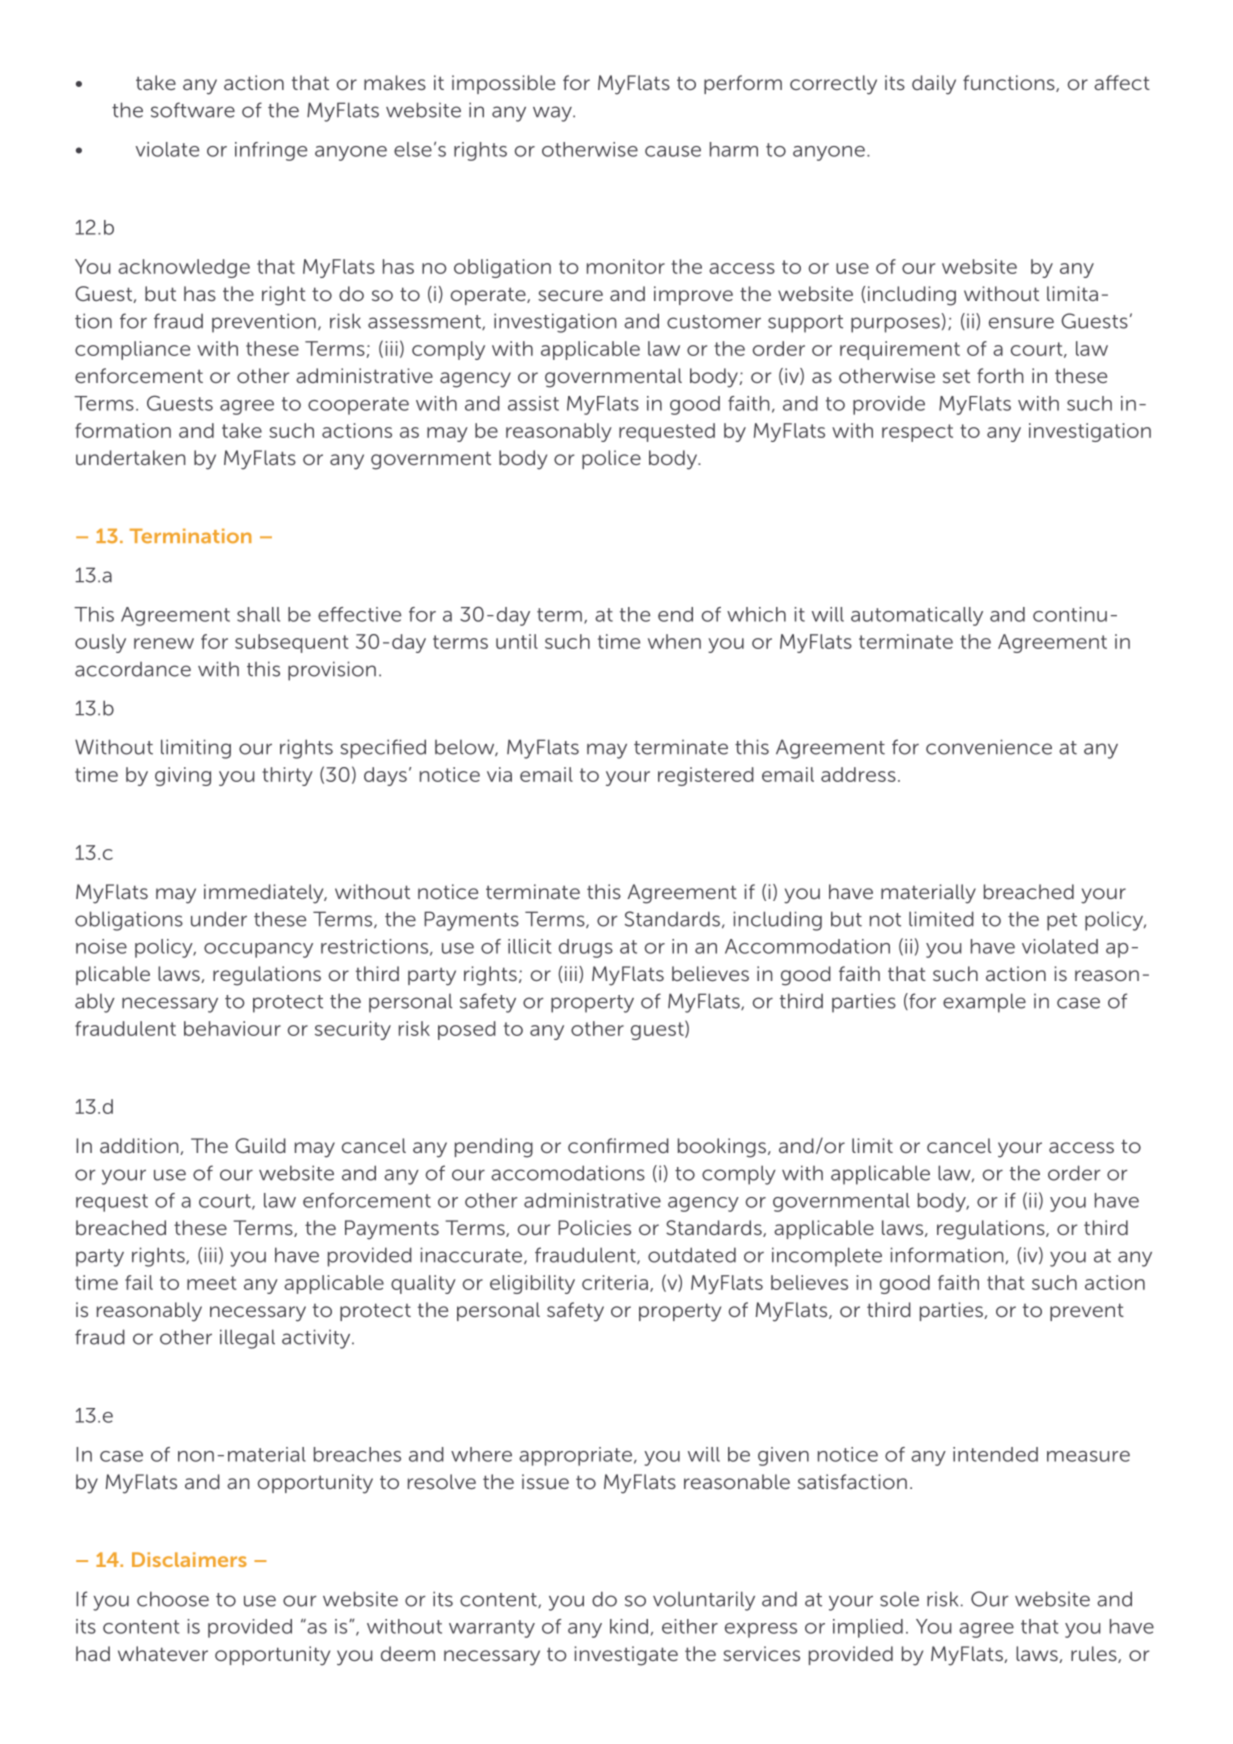  I want to click on daily, so click(934, 85).
